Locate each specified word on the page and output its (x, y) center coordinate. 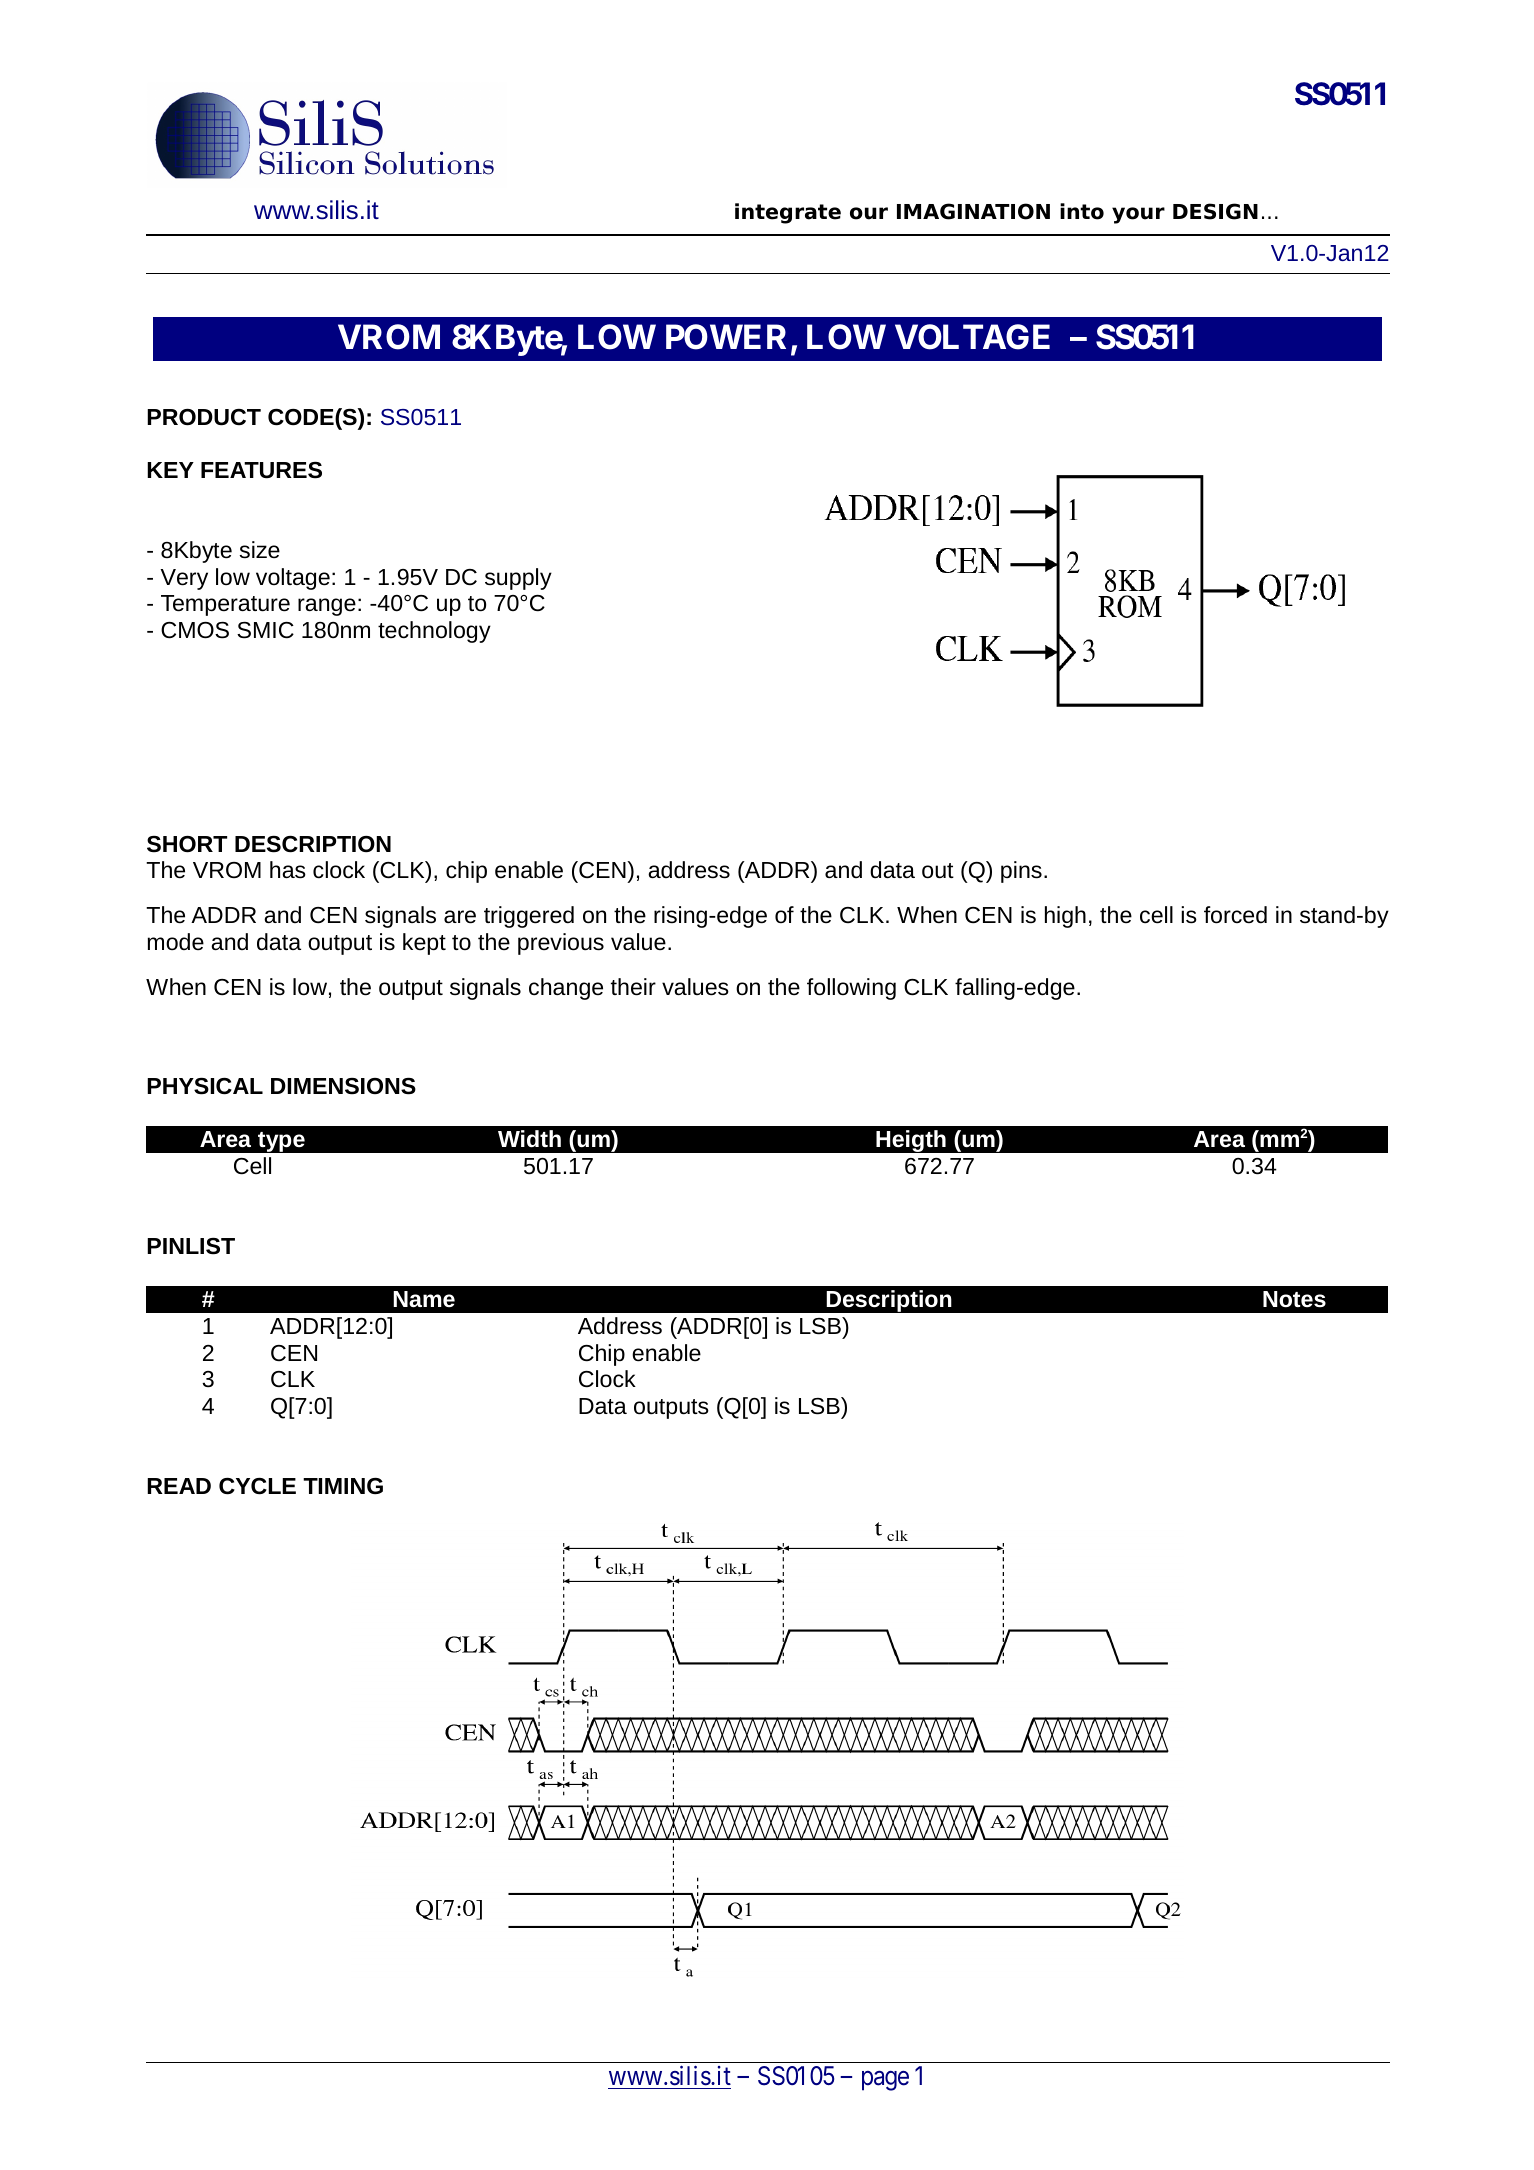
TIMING (343, 1486)
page (885, 2081)
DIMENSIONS (343, 1086)
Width (529, 1139)
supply (518, 579)
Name (424, 1299)
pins (1021, 872)
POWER (726, 337)
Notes (1294, 1299)
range (327, 607)
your (1138, 215)
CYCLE (257, 1486)
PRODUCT (204, 417)
